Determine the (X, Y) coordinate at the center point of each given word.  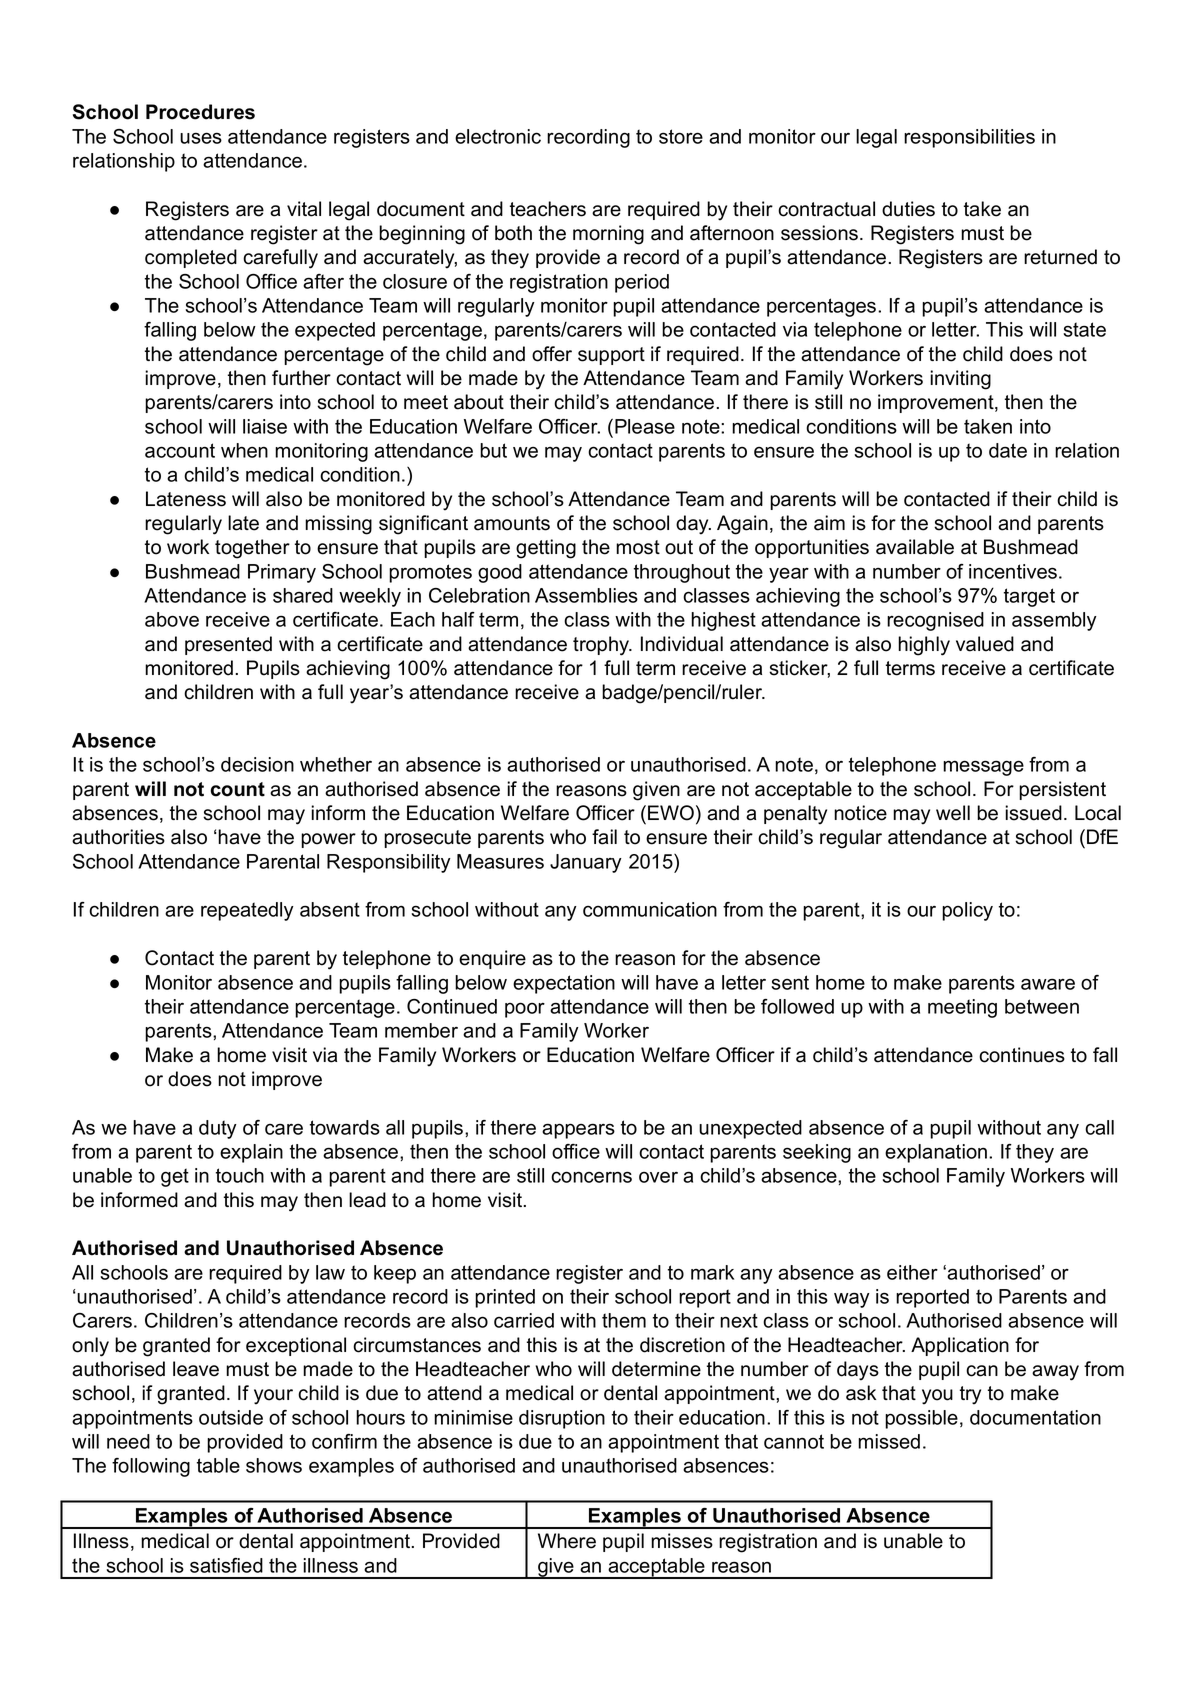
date (1008, 450)
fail (604, 837)
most (638, 547)
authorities (118, 837)
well (953, 813)
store (681, 136)
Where (567, 1541)
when (244, 450)
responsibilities (969, 138)
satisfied (226, 1565)
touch (240, 1175)
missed (889, 1441)
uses (201, 138)
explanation (937, 1153)
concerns (591, 1177)
